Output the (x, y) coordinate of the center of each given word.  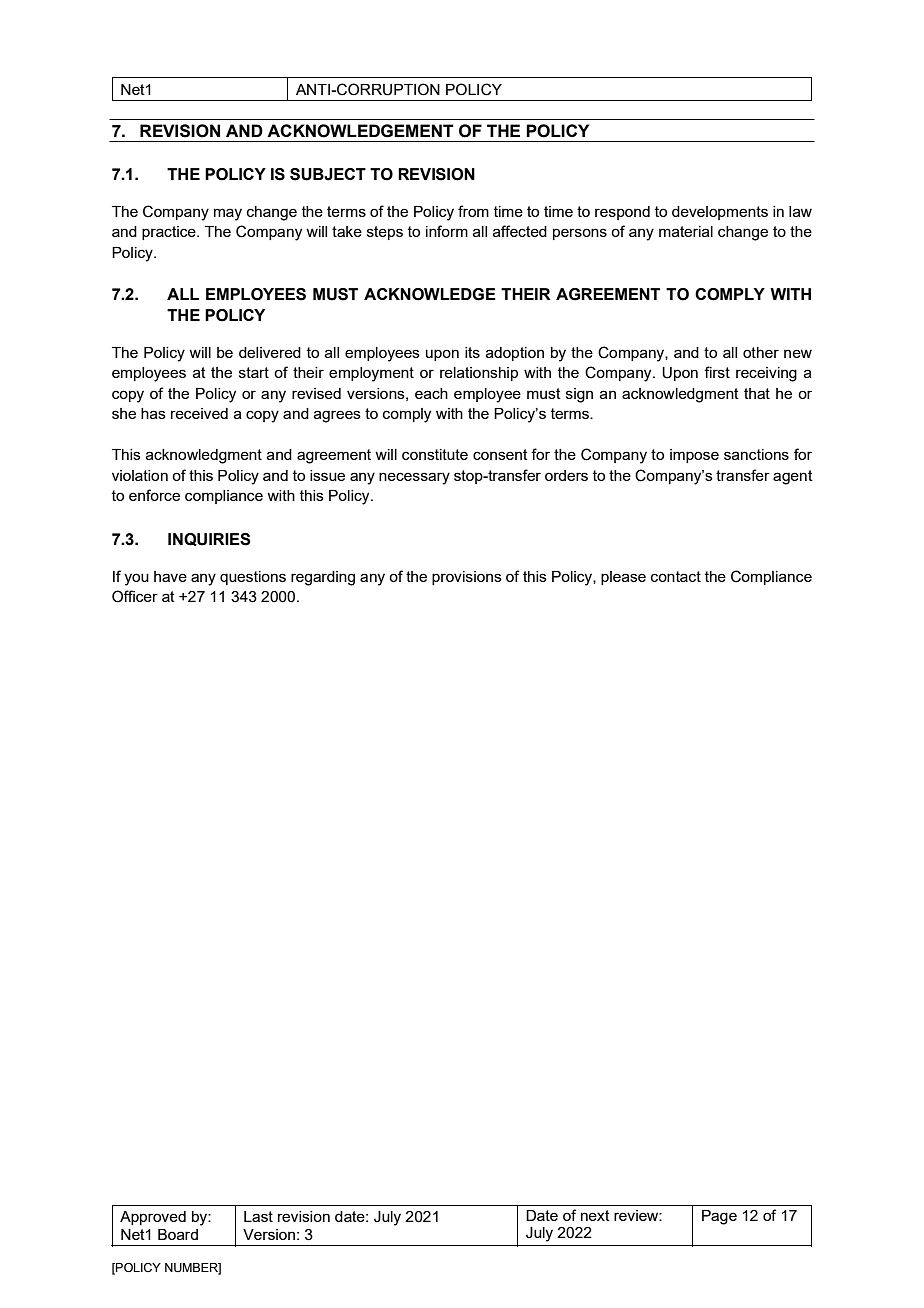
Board (178, 1234)
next (595, 1215)
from (473, 211)
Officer (135, 596)
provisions (467, 578)
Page (719, 1217)
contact (676, 576)
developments (720, 213)
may (228, 214)
